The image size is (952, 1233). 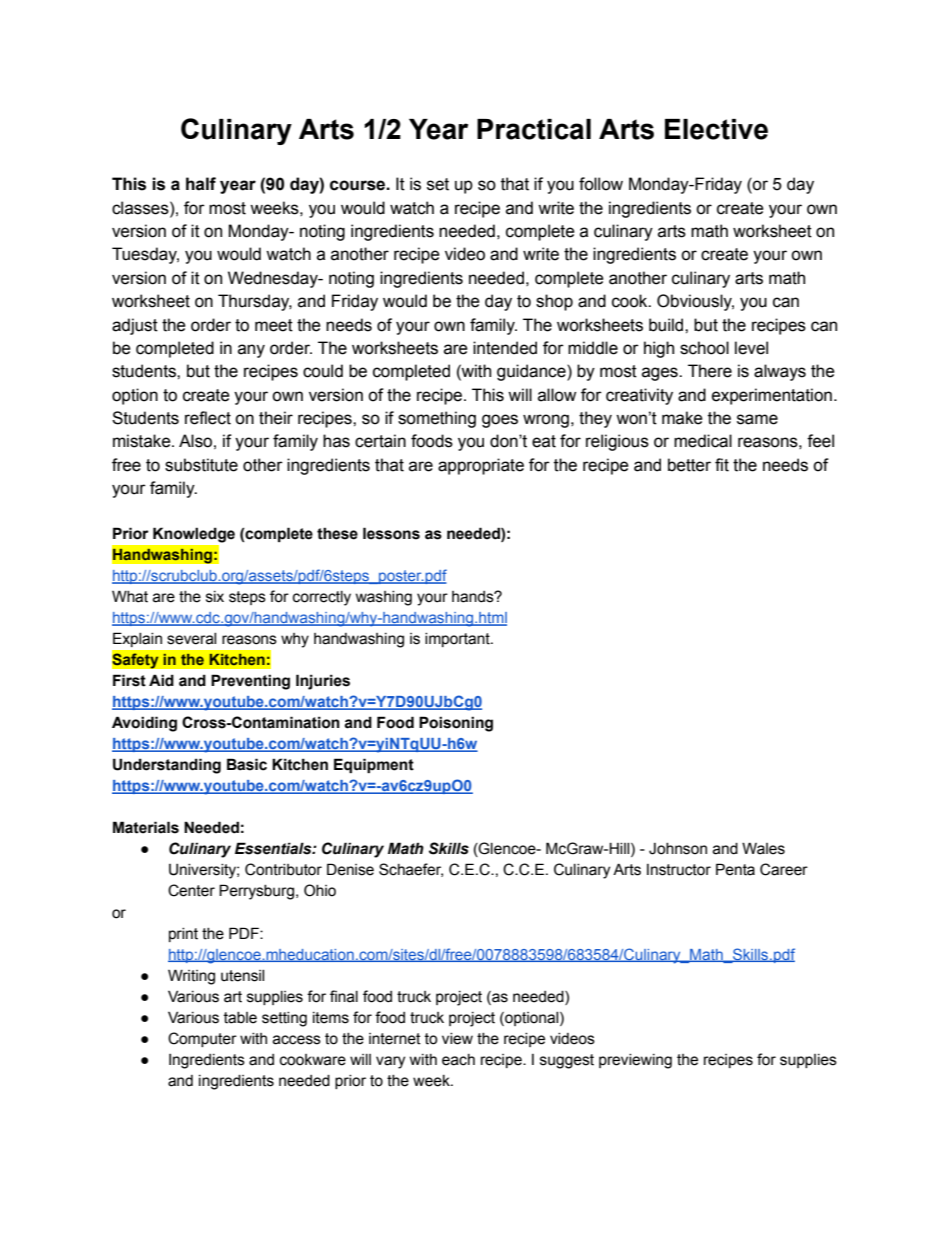 I want to click on fit, so click(x=722, y=465).
